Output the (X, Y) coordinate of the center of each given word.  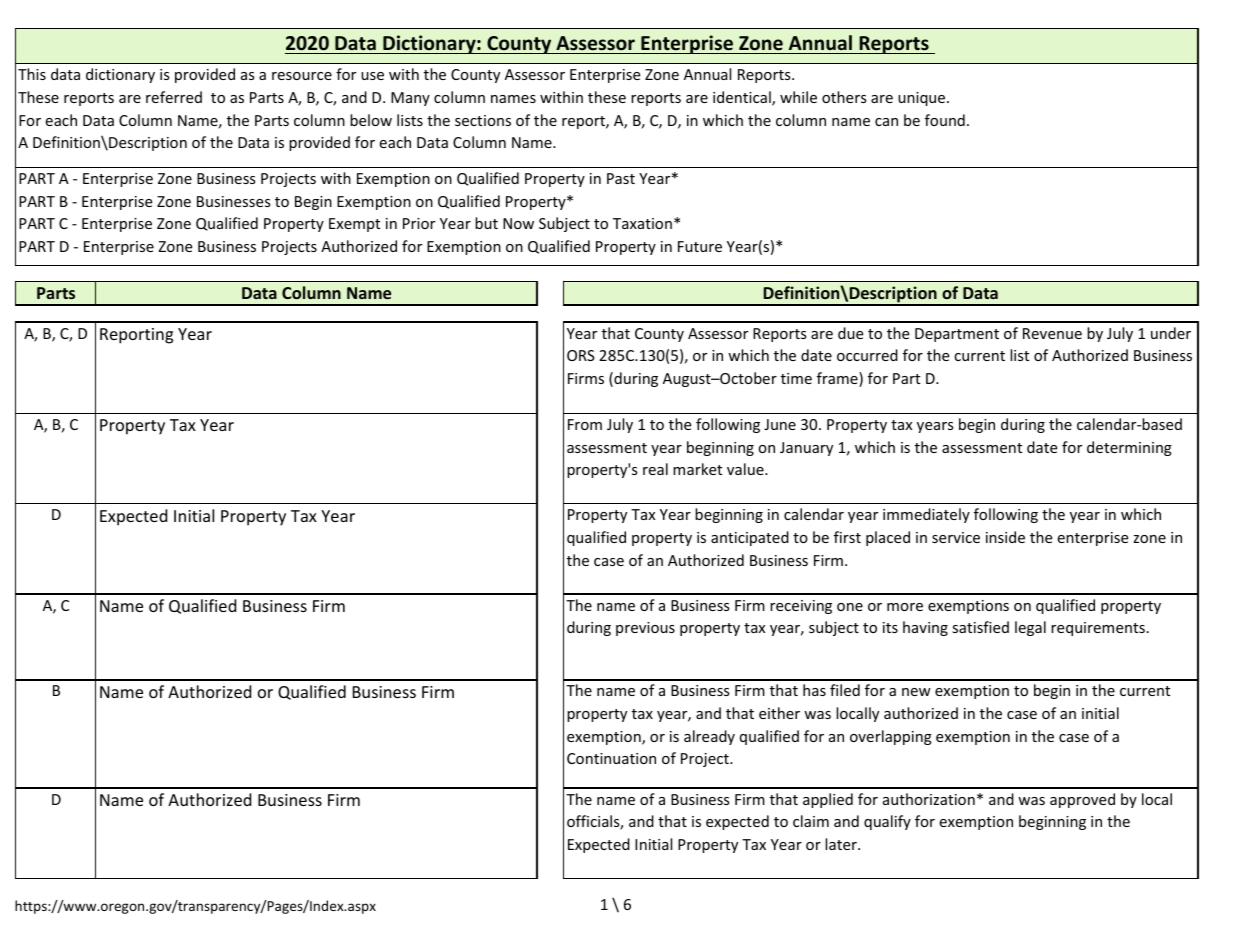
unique (923, 99)
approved (1082, 800)
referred (174, 97)
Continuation (611, 758)
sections (483, 120)
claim (811, 821)
